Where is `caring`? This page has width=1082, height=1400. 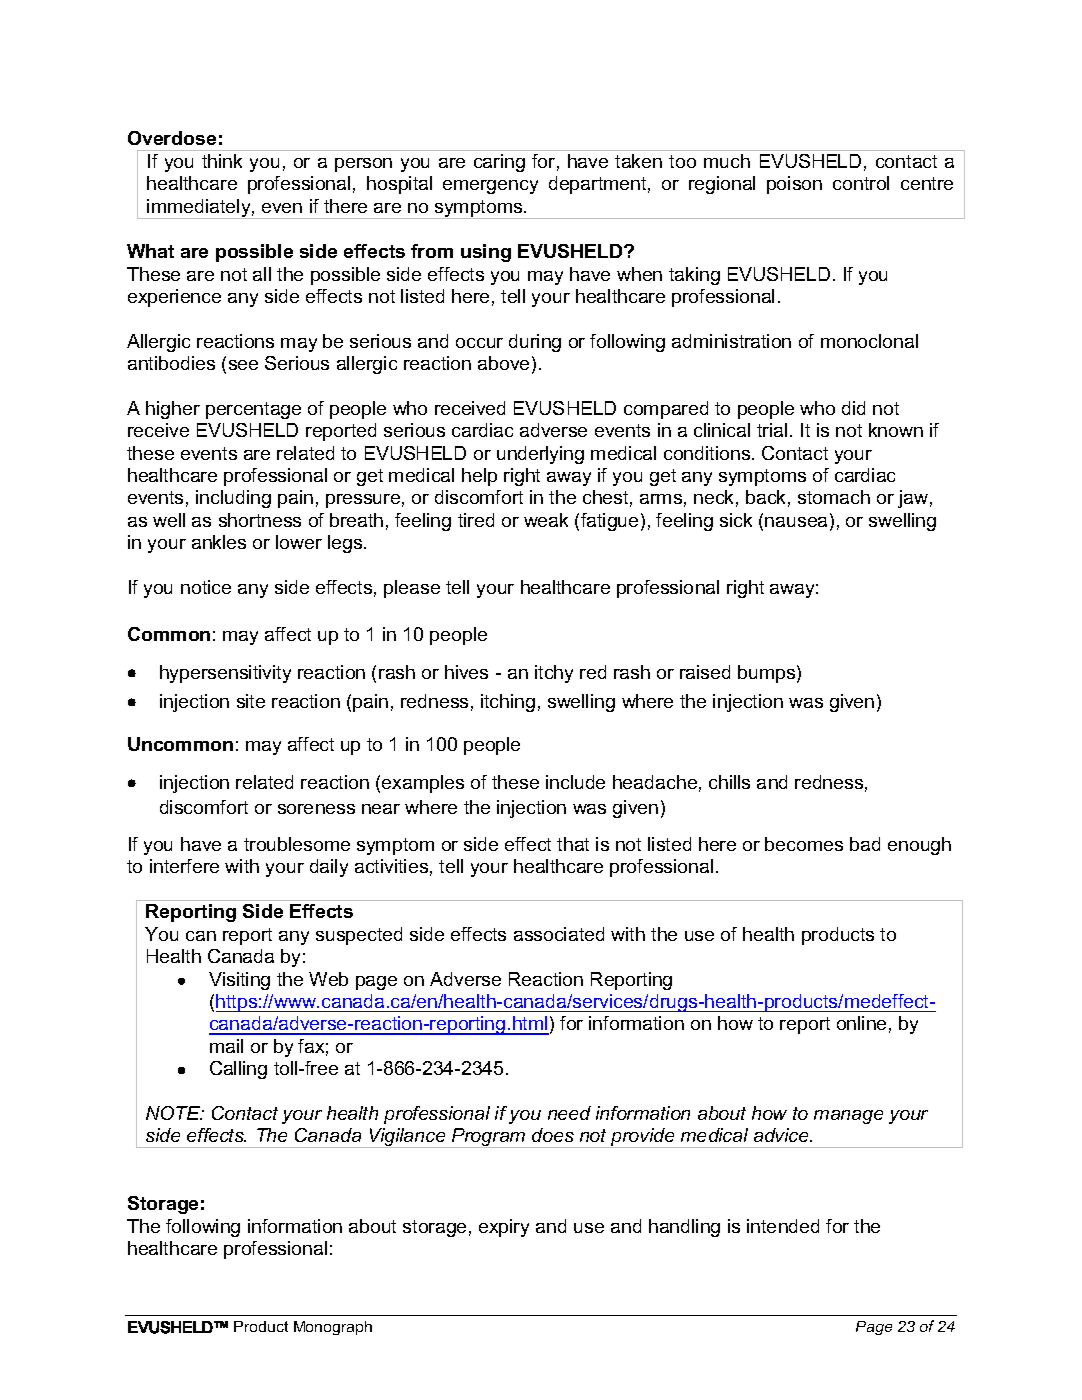
caring is located at coordinates (499, 163).
